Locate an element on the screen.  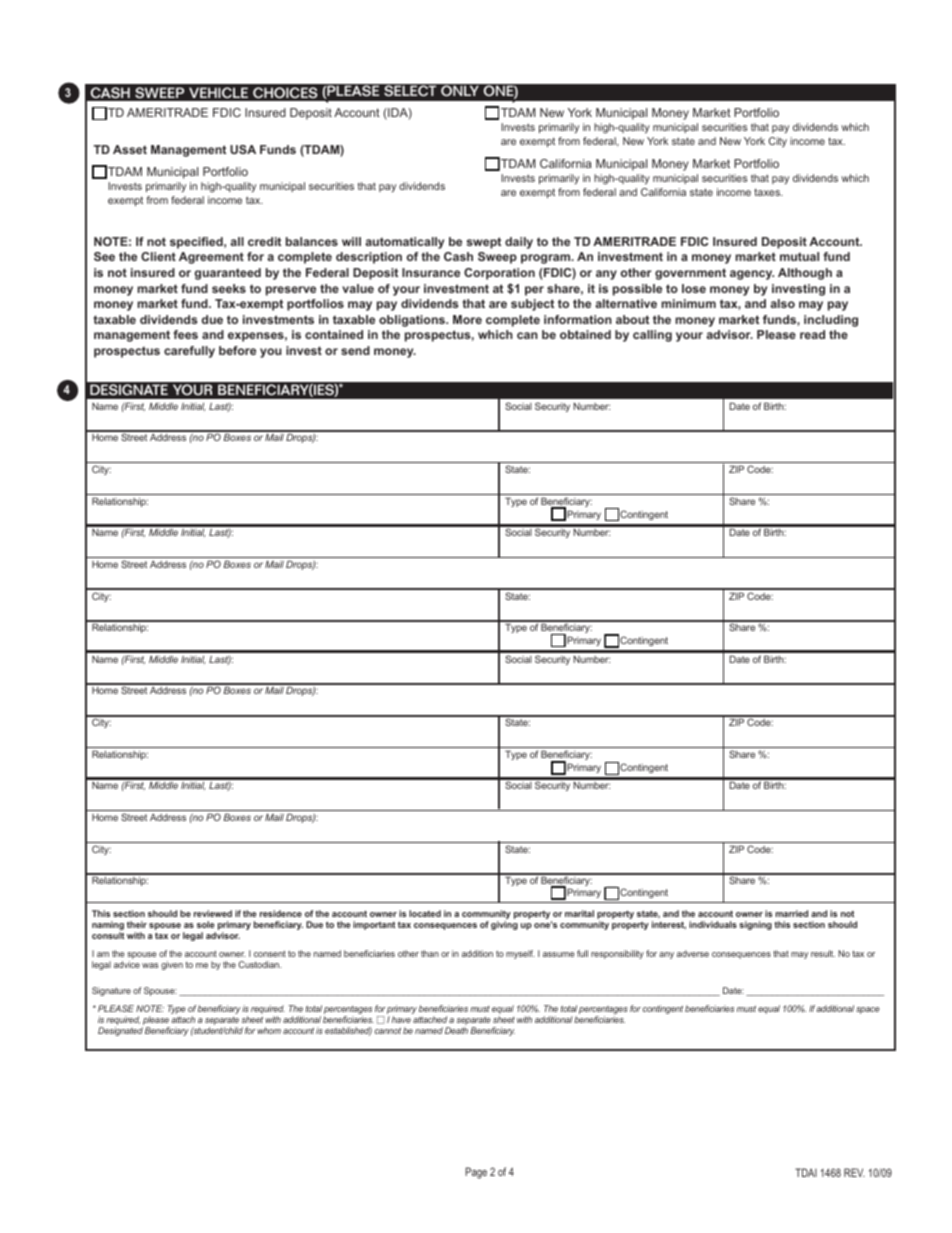
reviewed is located at coordinates (213, 913).
